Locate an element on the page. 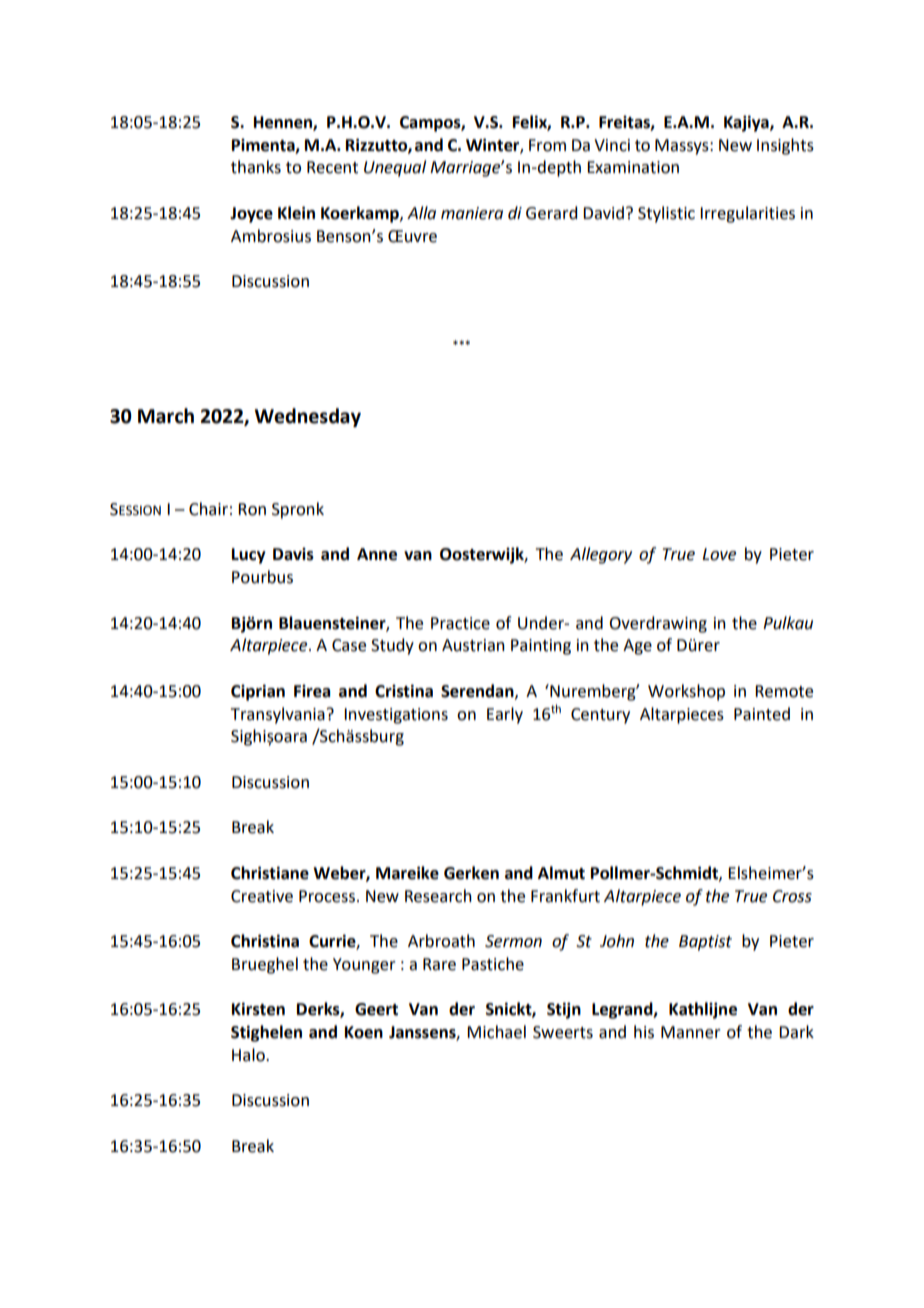  Love is located at coordinates (719, 554).
